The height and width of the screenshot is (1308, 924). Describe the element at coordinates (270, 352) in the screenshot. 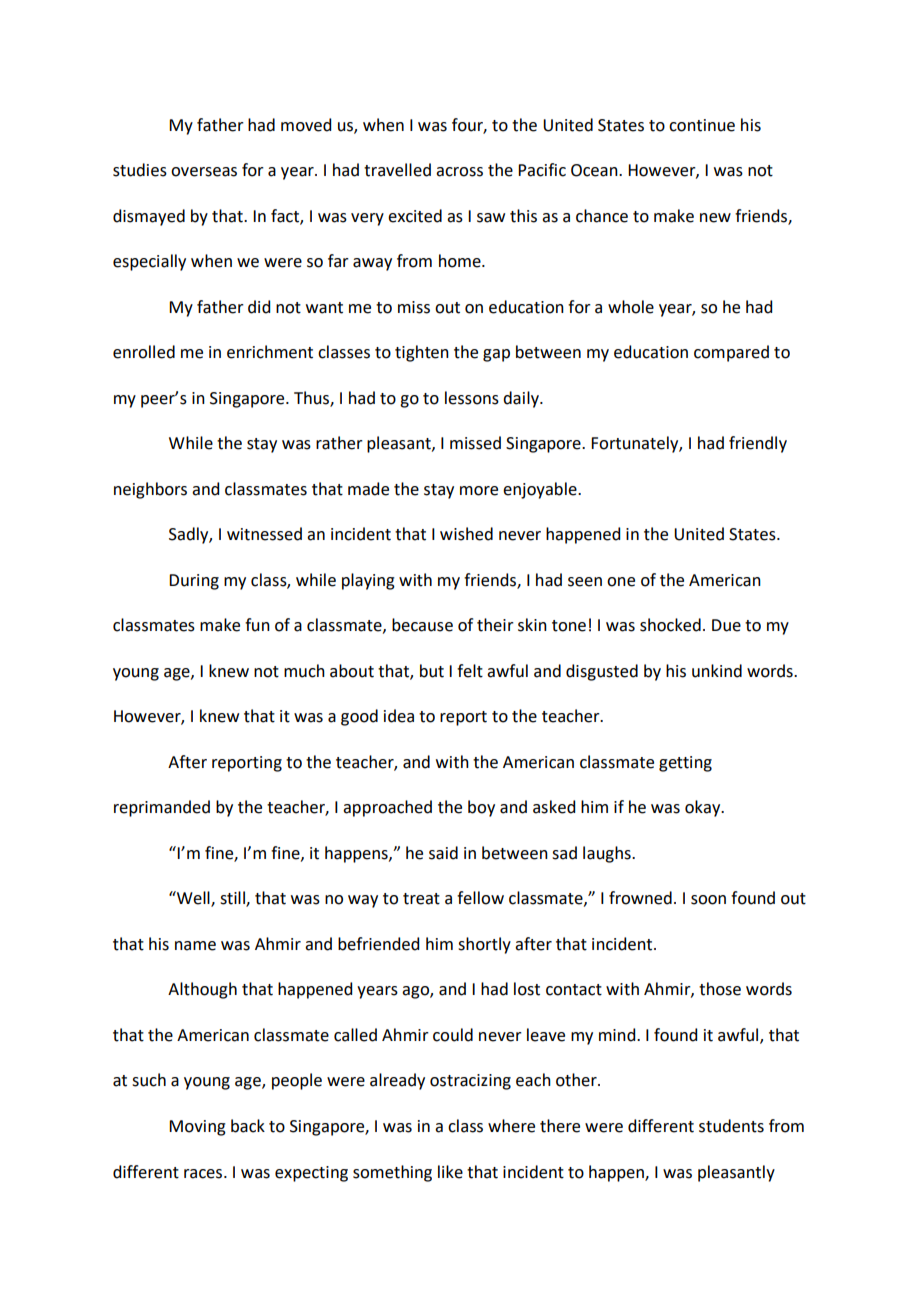

I see `enrichment` at that location.
